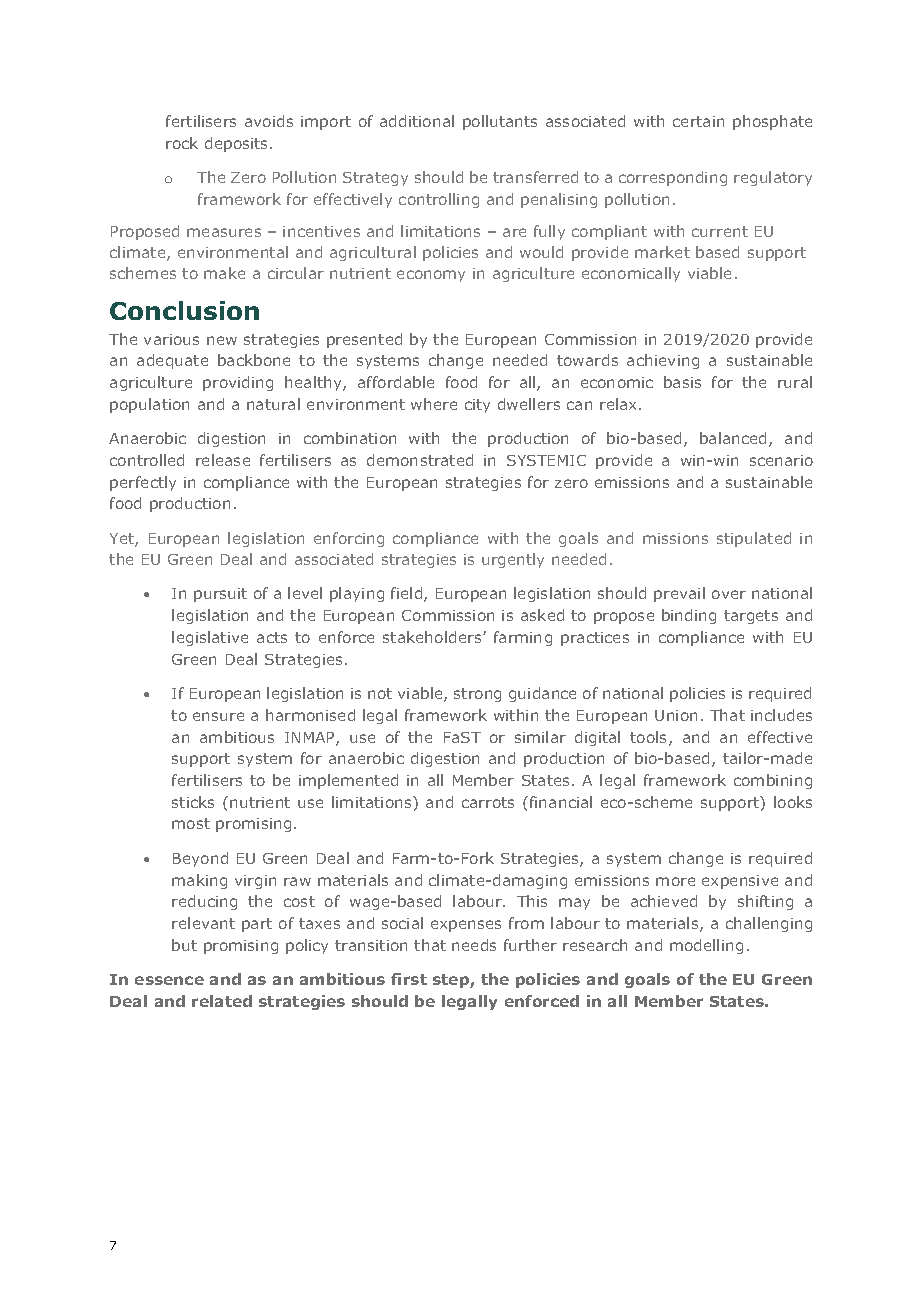 This document has width=924, height=1308. What do you see at coordinates (513, 560) in the document?
I see `urgently` at bounding box center [513, 560].
